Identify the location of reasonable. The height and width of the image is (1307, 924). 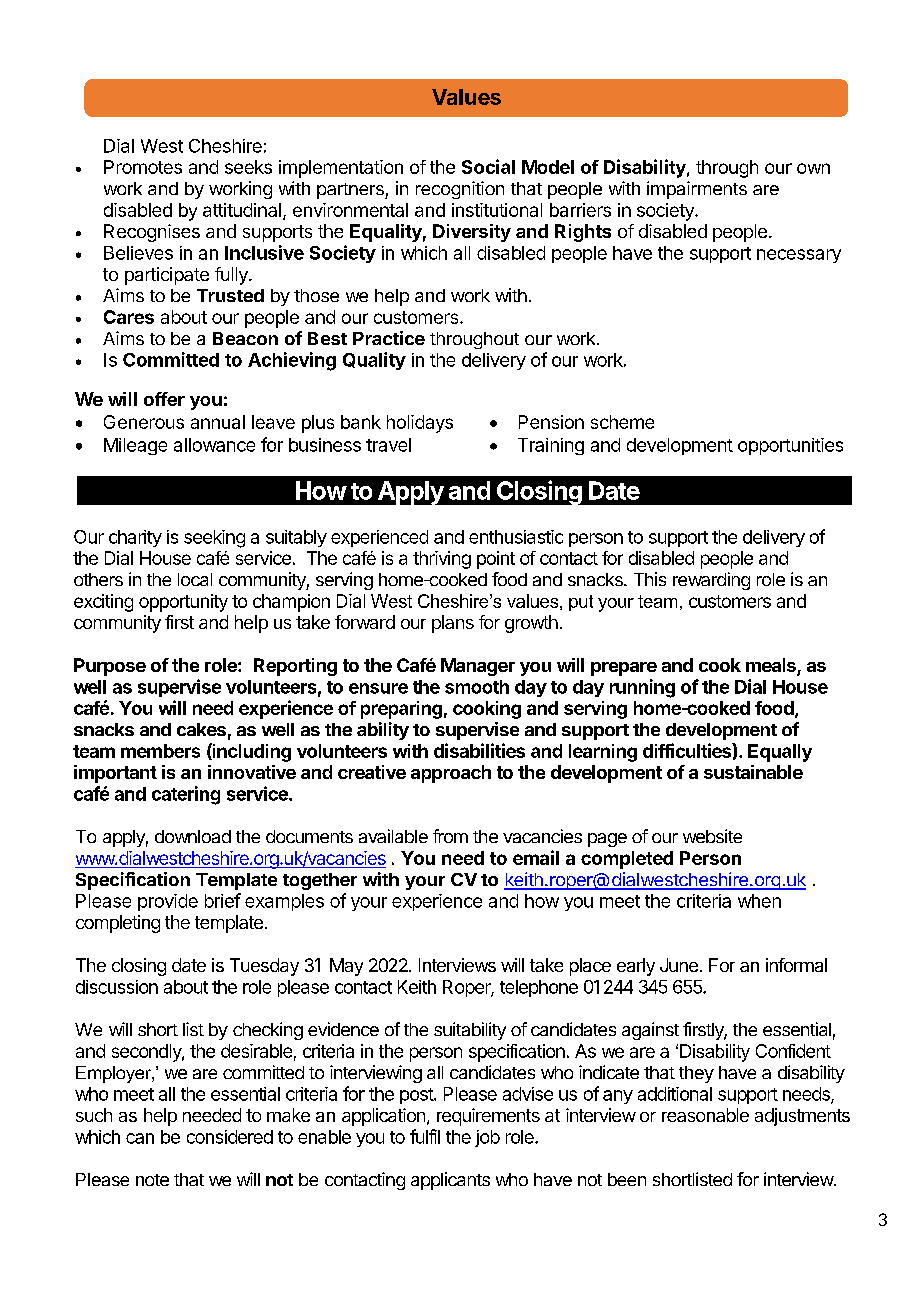
(705, 1115).
